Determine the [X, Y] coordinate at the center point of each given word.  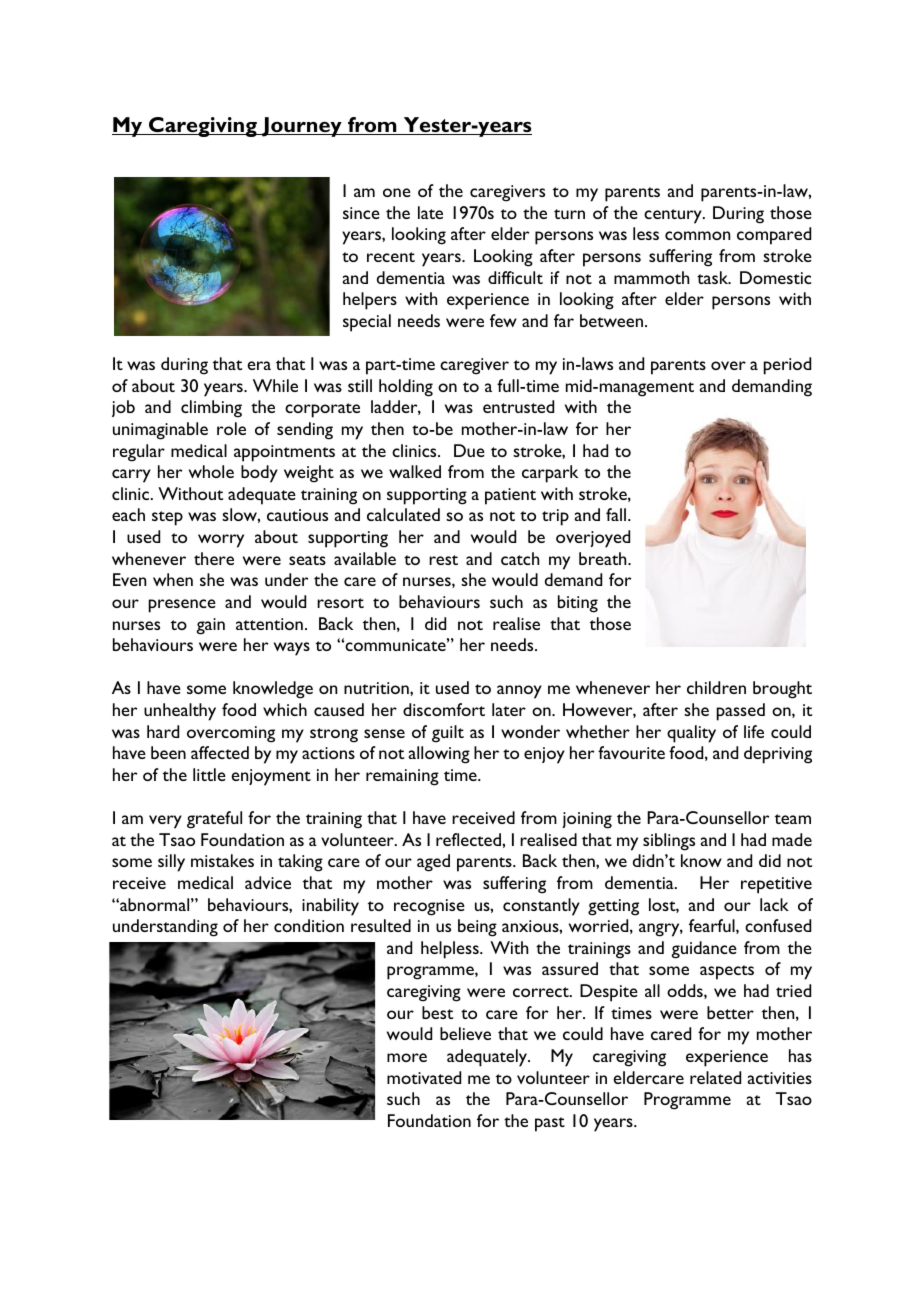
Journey [302, 127]
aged [433, 863]
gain [210, 626]
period [787, 366]
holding [406, 388]
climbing [211, 409]
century [674, 216]
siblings [669, 842]
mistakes [222, 860]
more [407, 1057]
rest [443, 560]
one [397, 192]
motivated [424, 1077]
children [716, 687]
